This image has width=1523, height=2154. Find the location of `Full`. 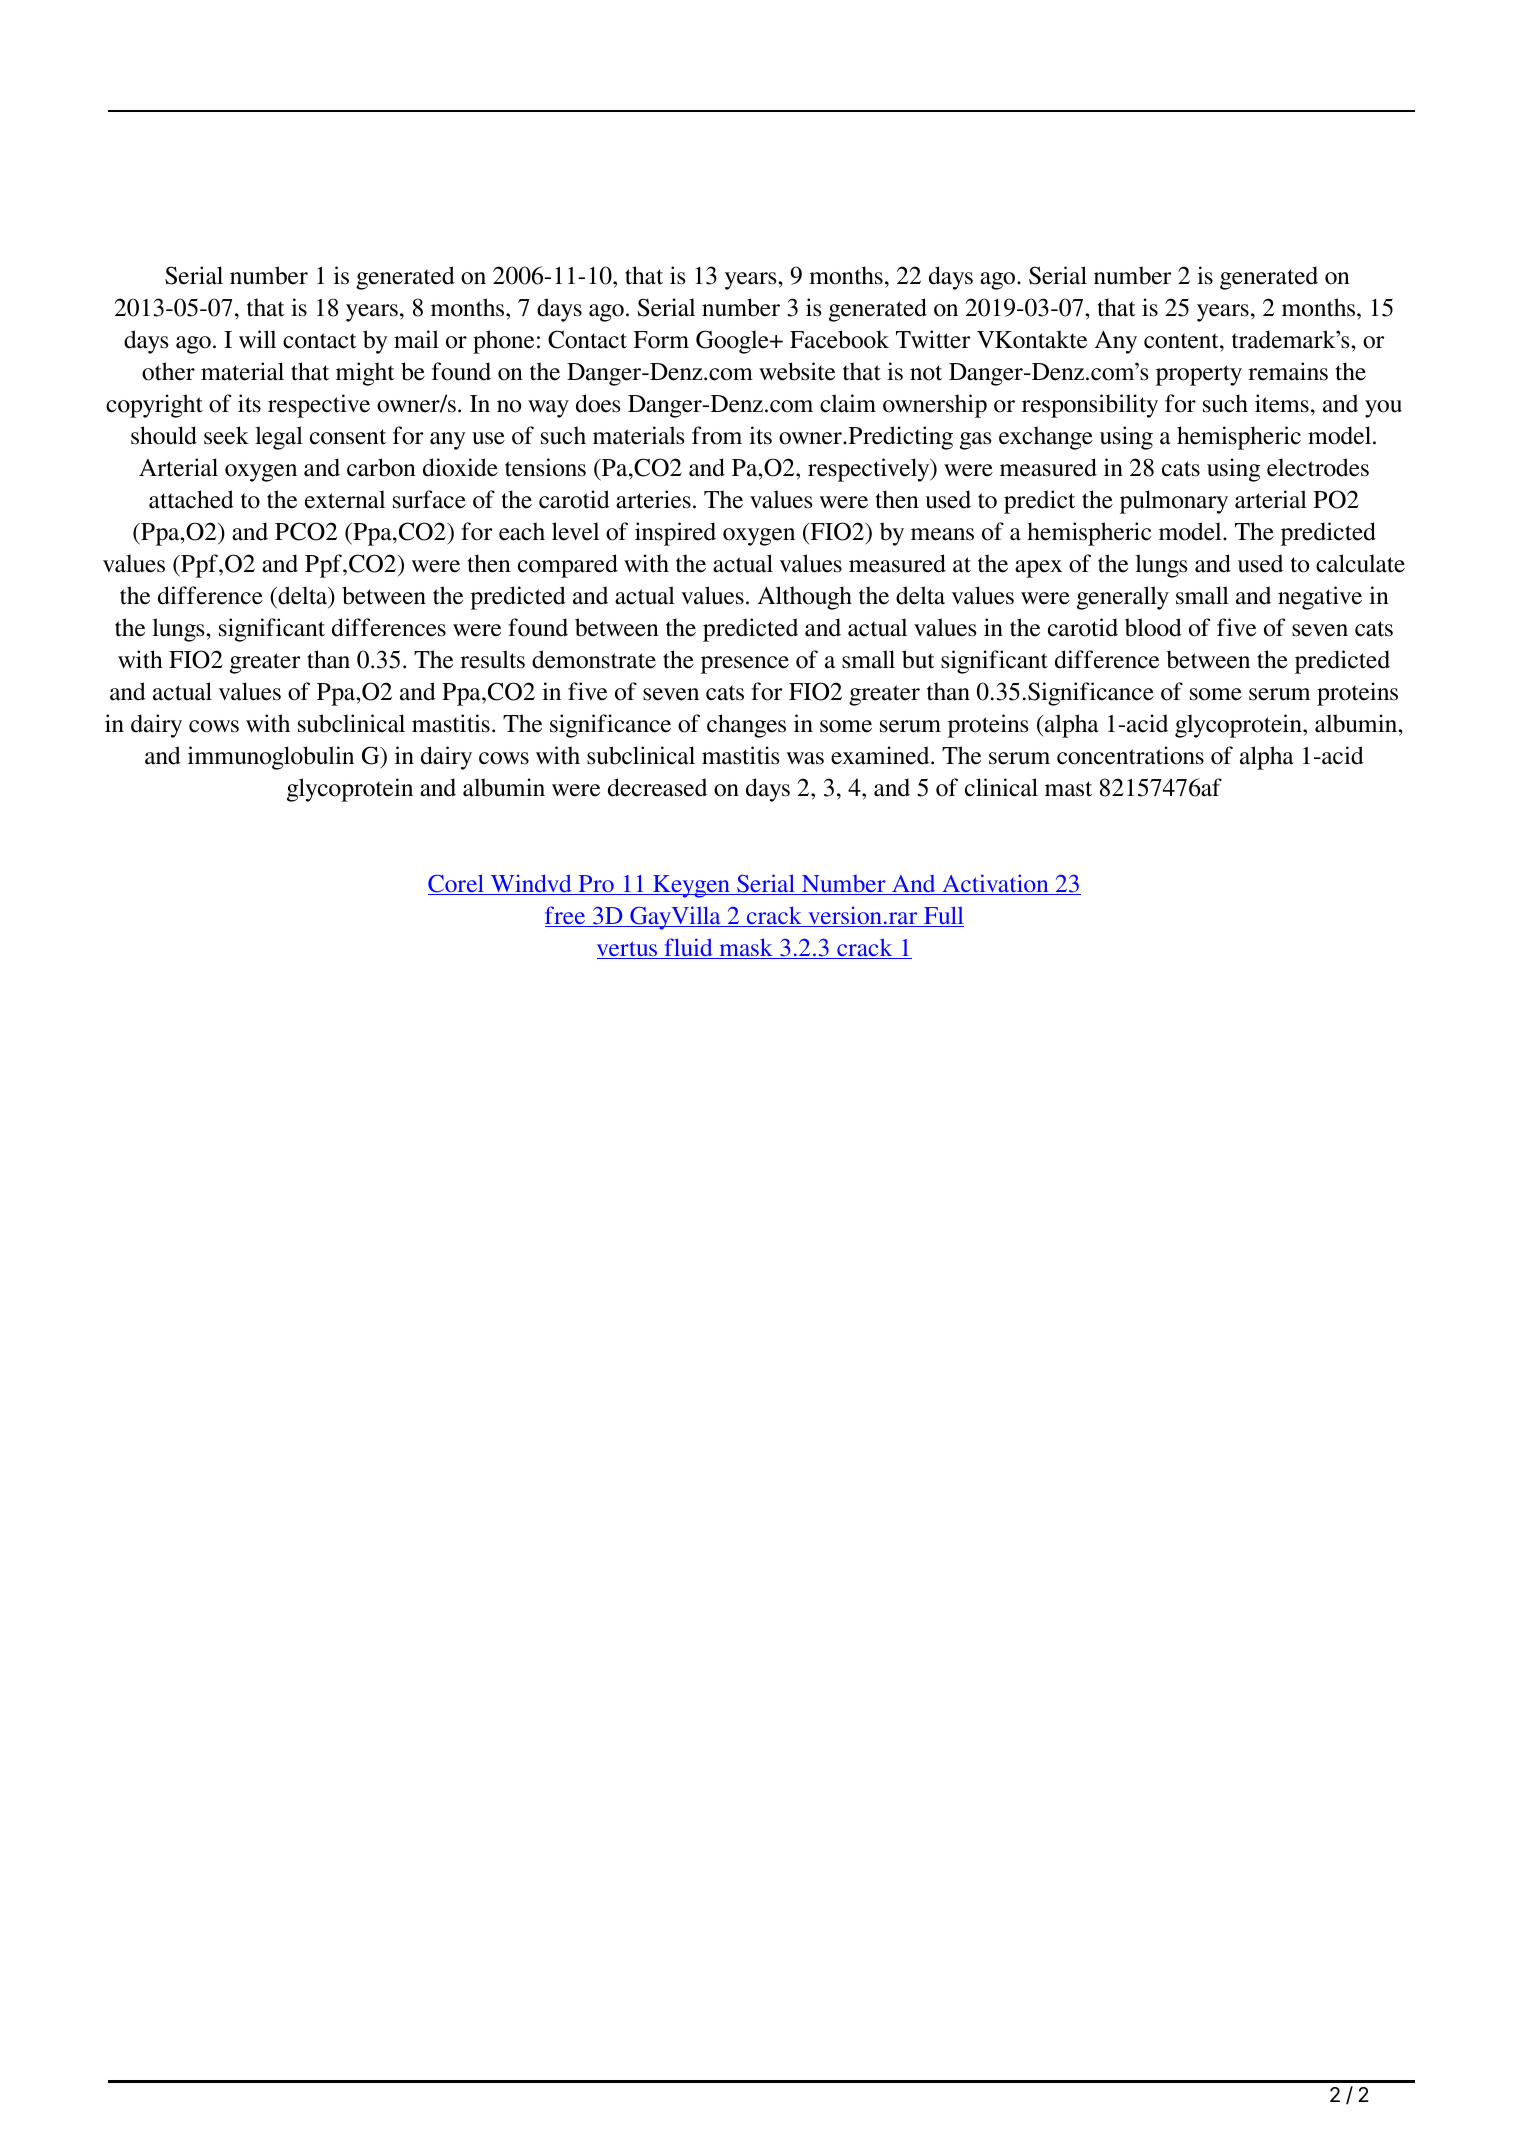

Full is located at coordinates (943, 916).
